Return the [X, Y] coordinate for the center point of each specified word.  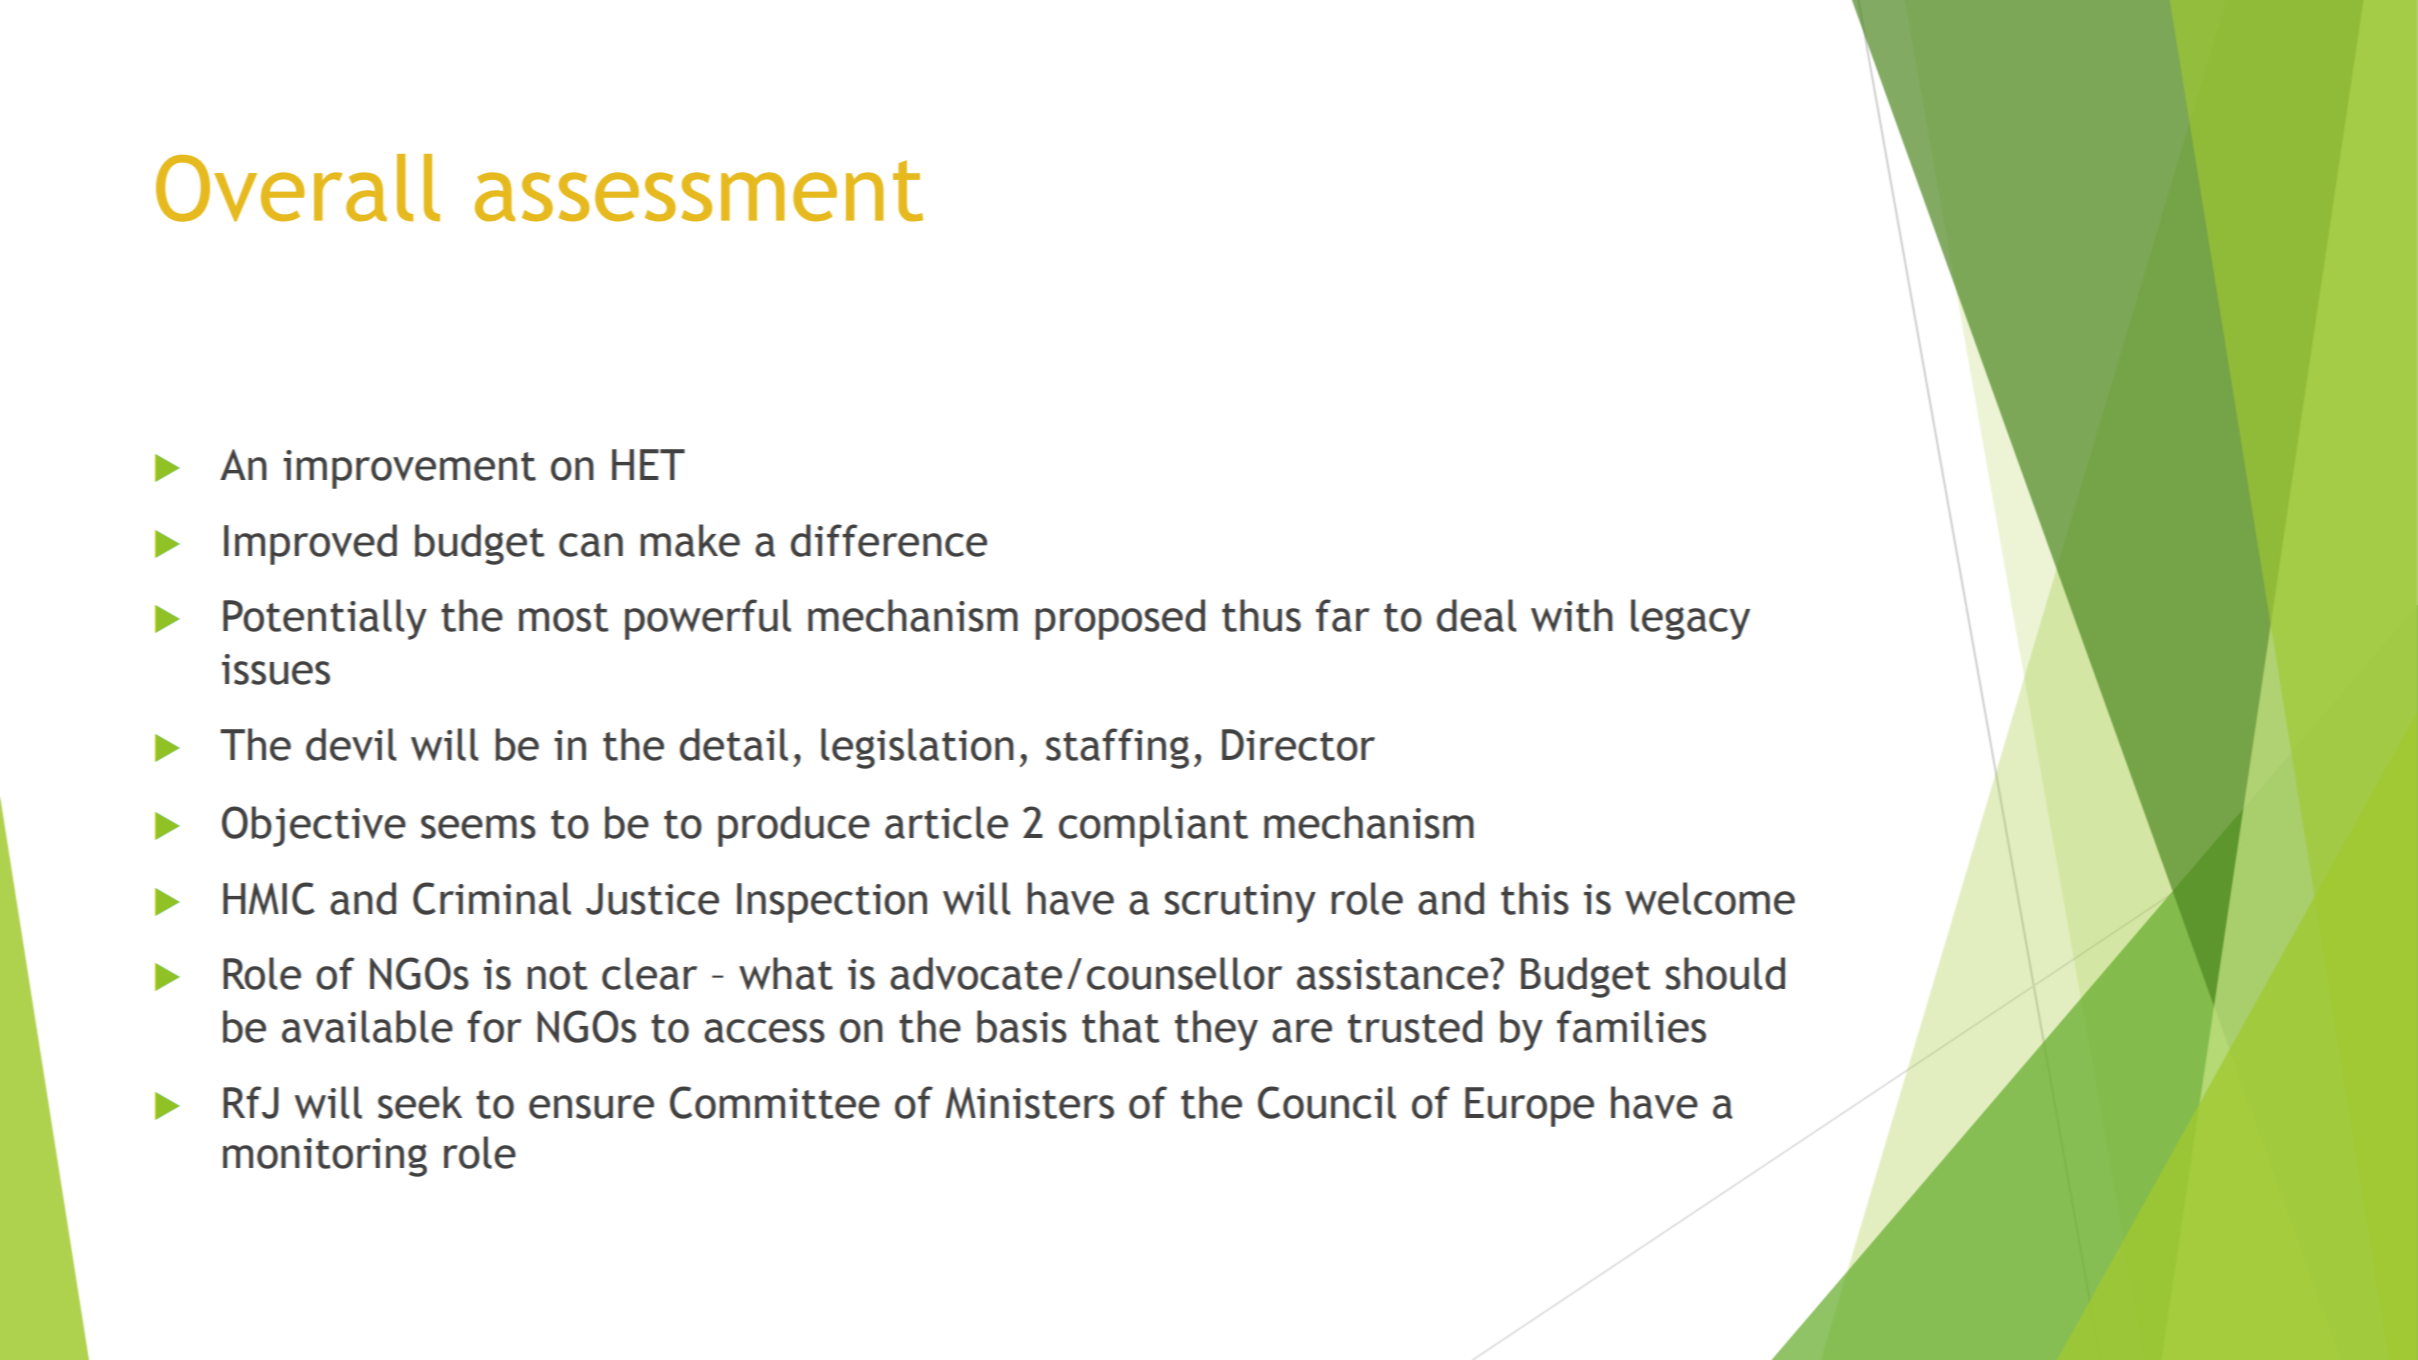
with [1572, 615]
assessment [699, 191]
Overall [298, 188]
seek [420, 1102]
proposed [1120, 619]
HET [648, 464]
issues [276, 669]
